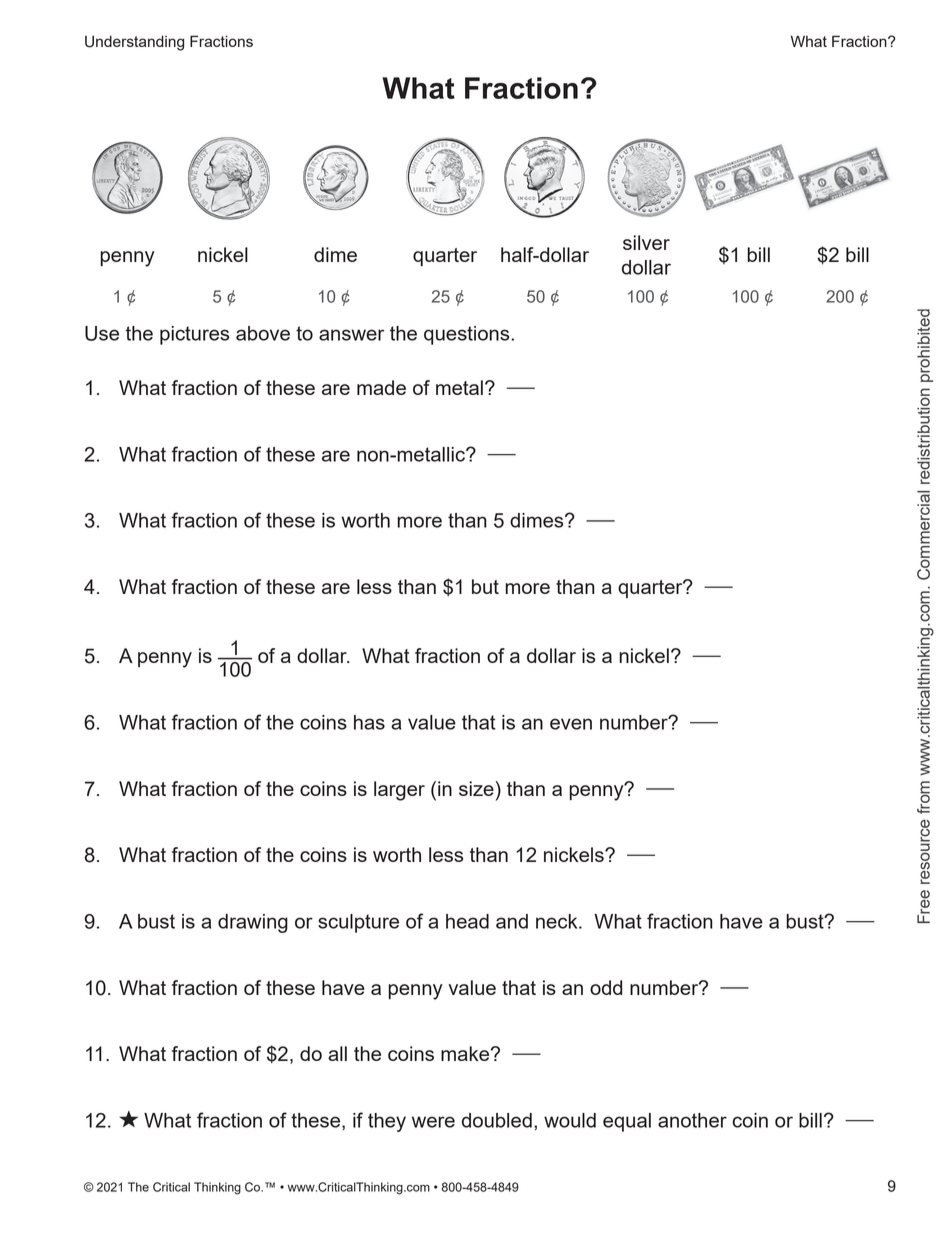 Image resolution: width=952 pixels, height=1233 pixels. I want to click on drawing, so click(253, 923).
